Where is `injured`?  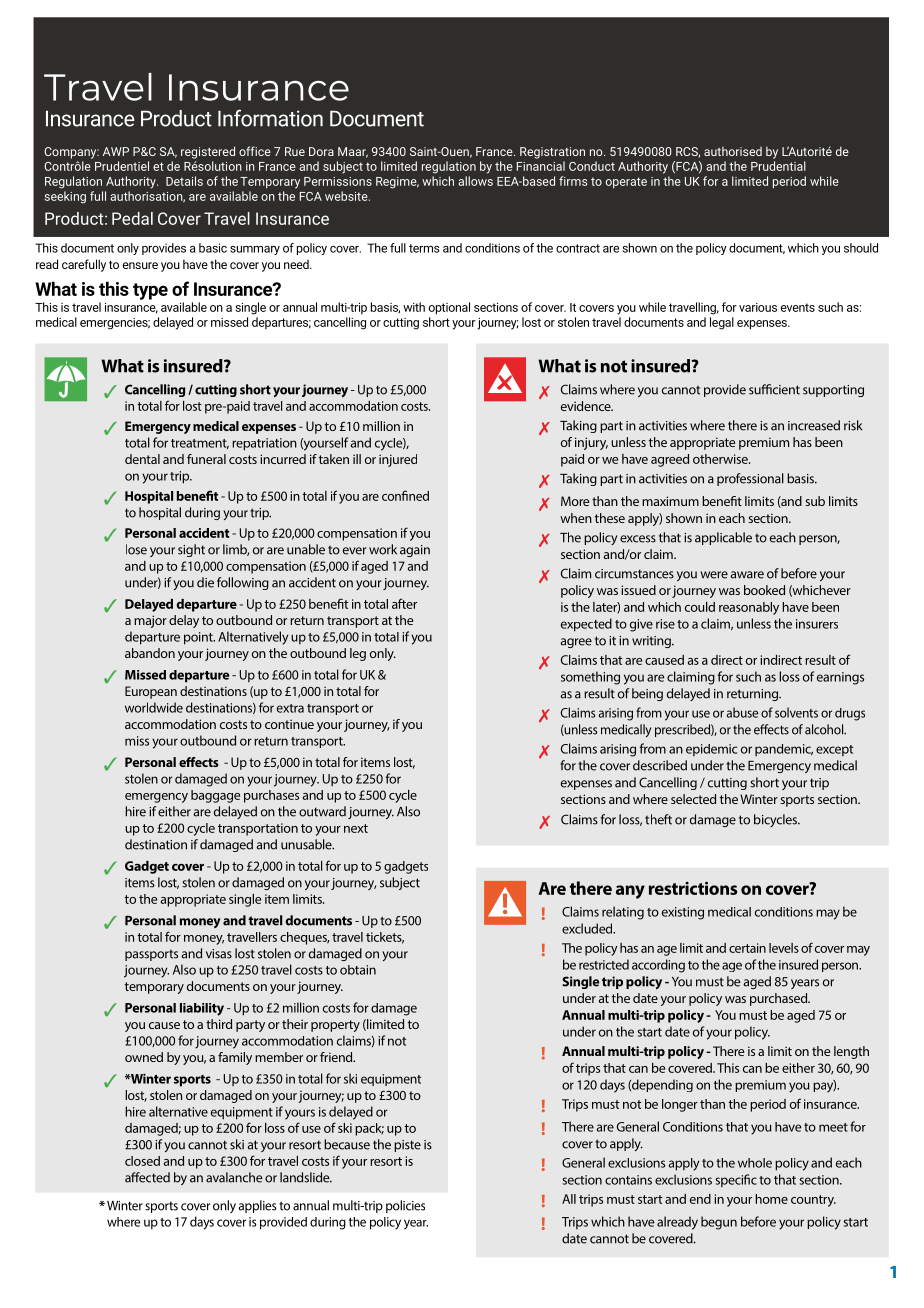
injured is located at coordinates (398, 460).
